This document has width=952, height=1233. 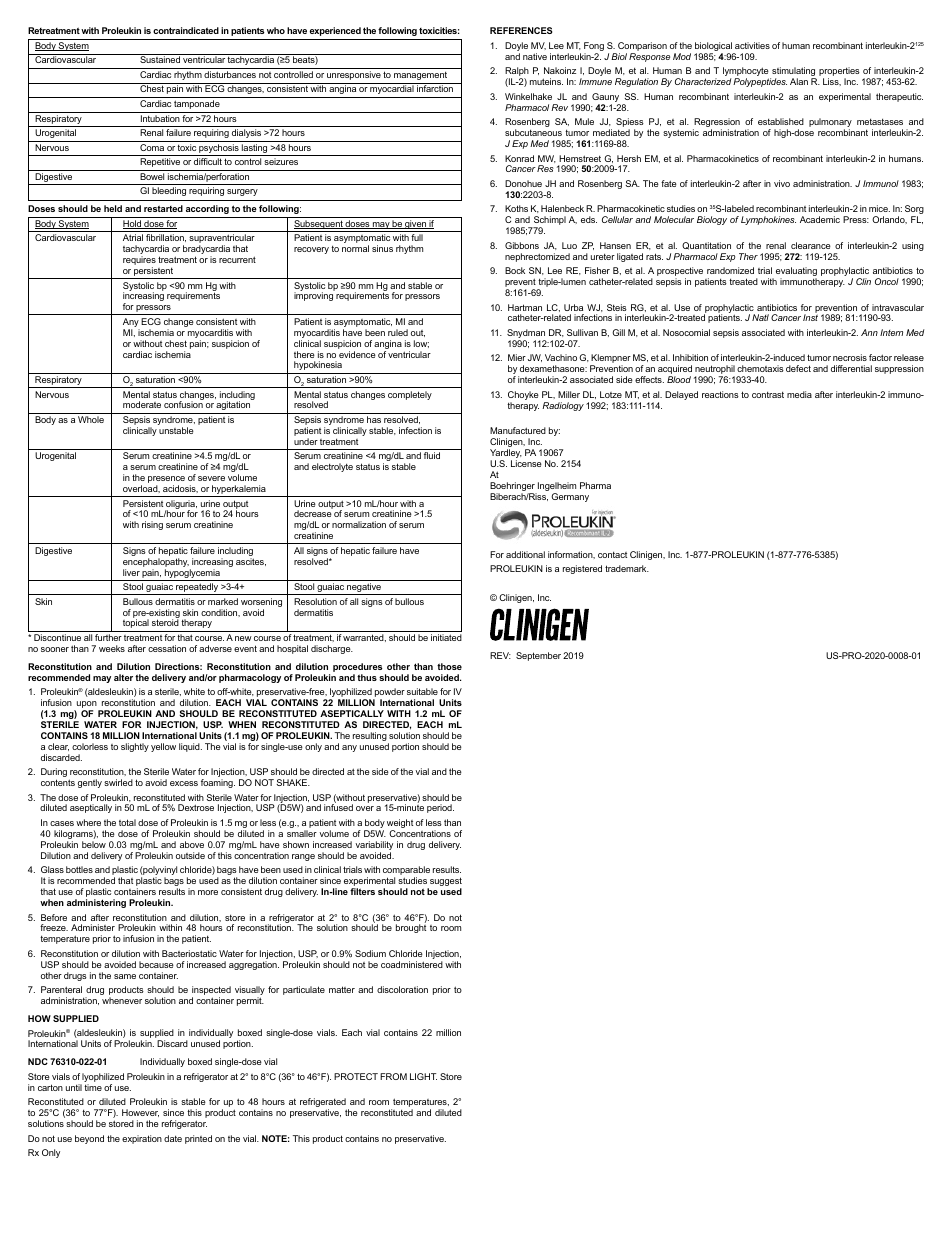 I want to click on FROM, so click(x=393, y=1076).
